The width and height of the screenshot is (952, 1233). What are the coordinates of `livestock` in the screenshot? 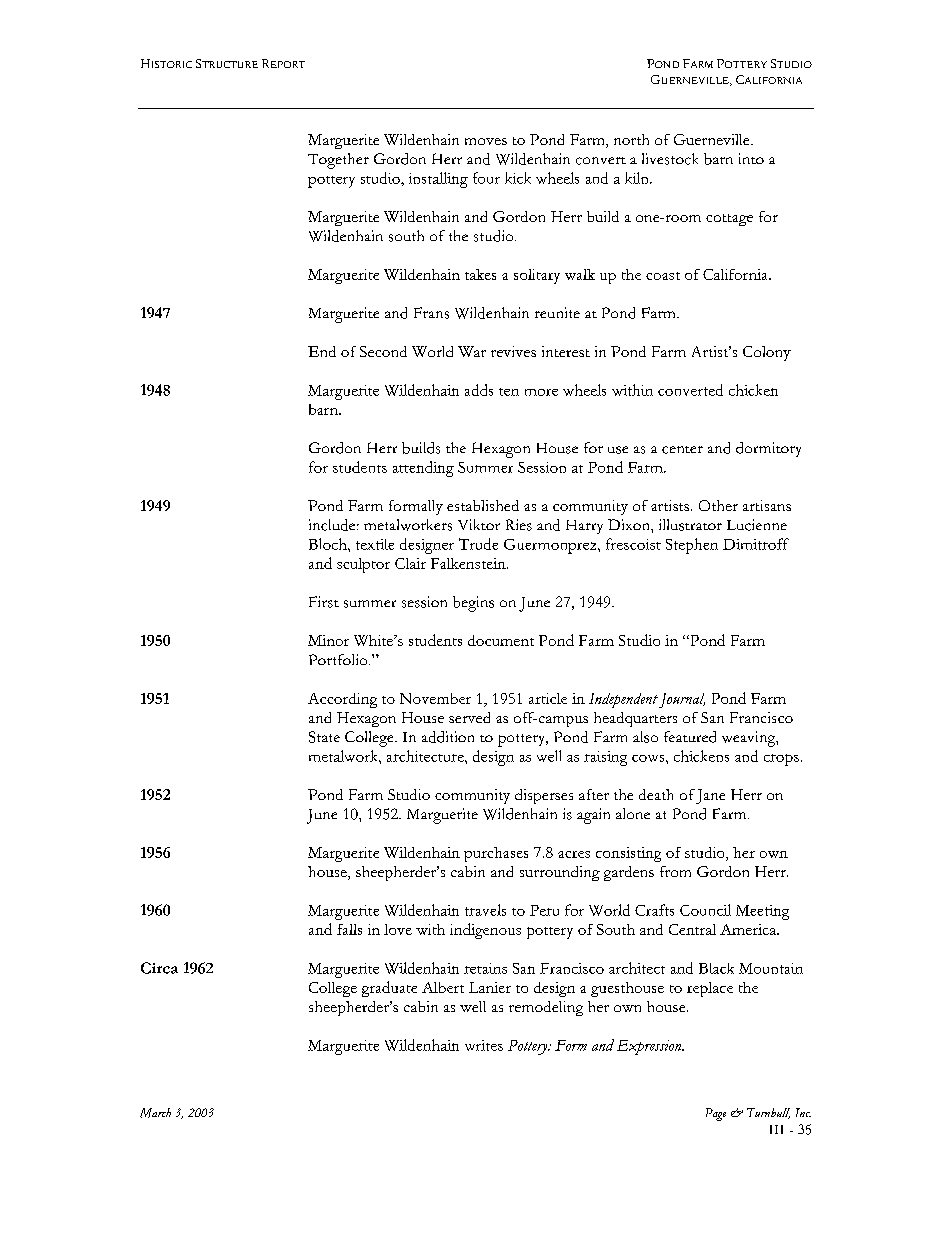 It's located at (670, 159).
